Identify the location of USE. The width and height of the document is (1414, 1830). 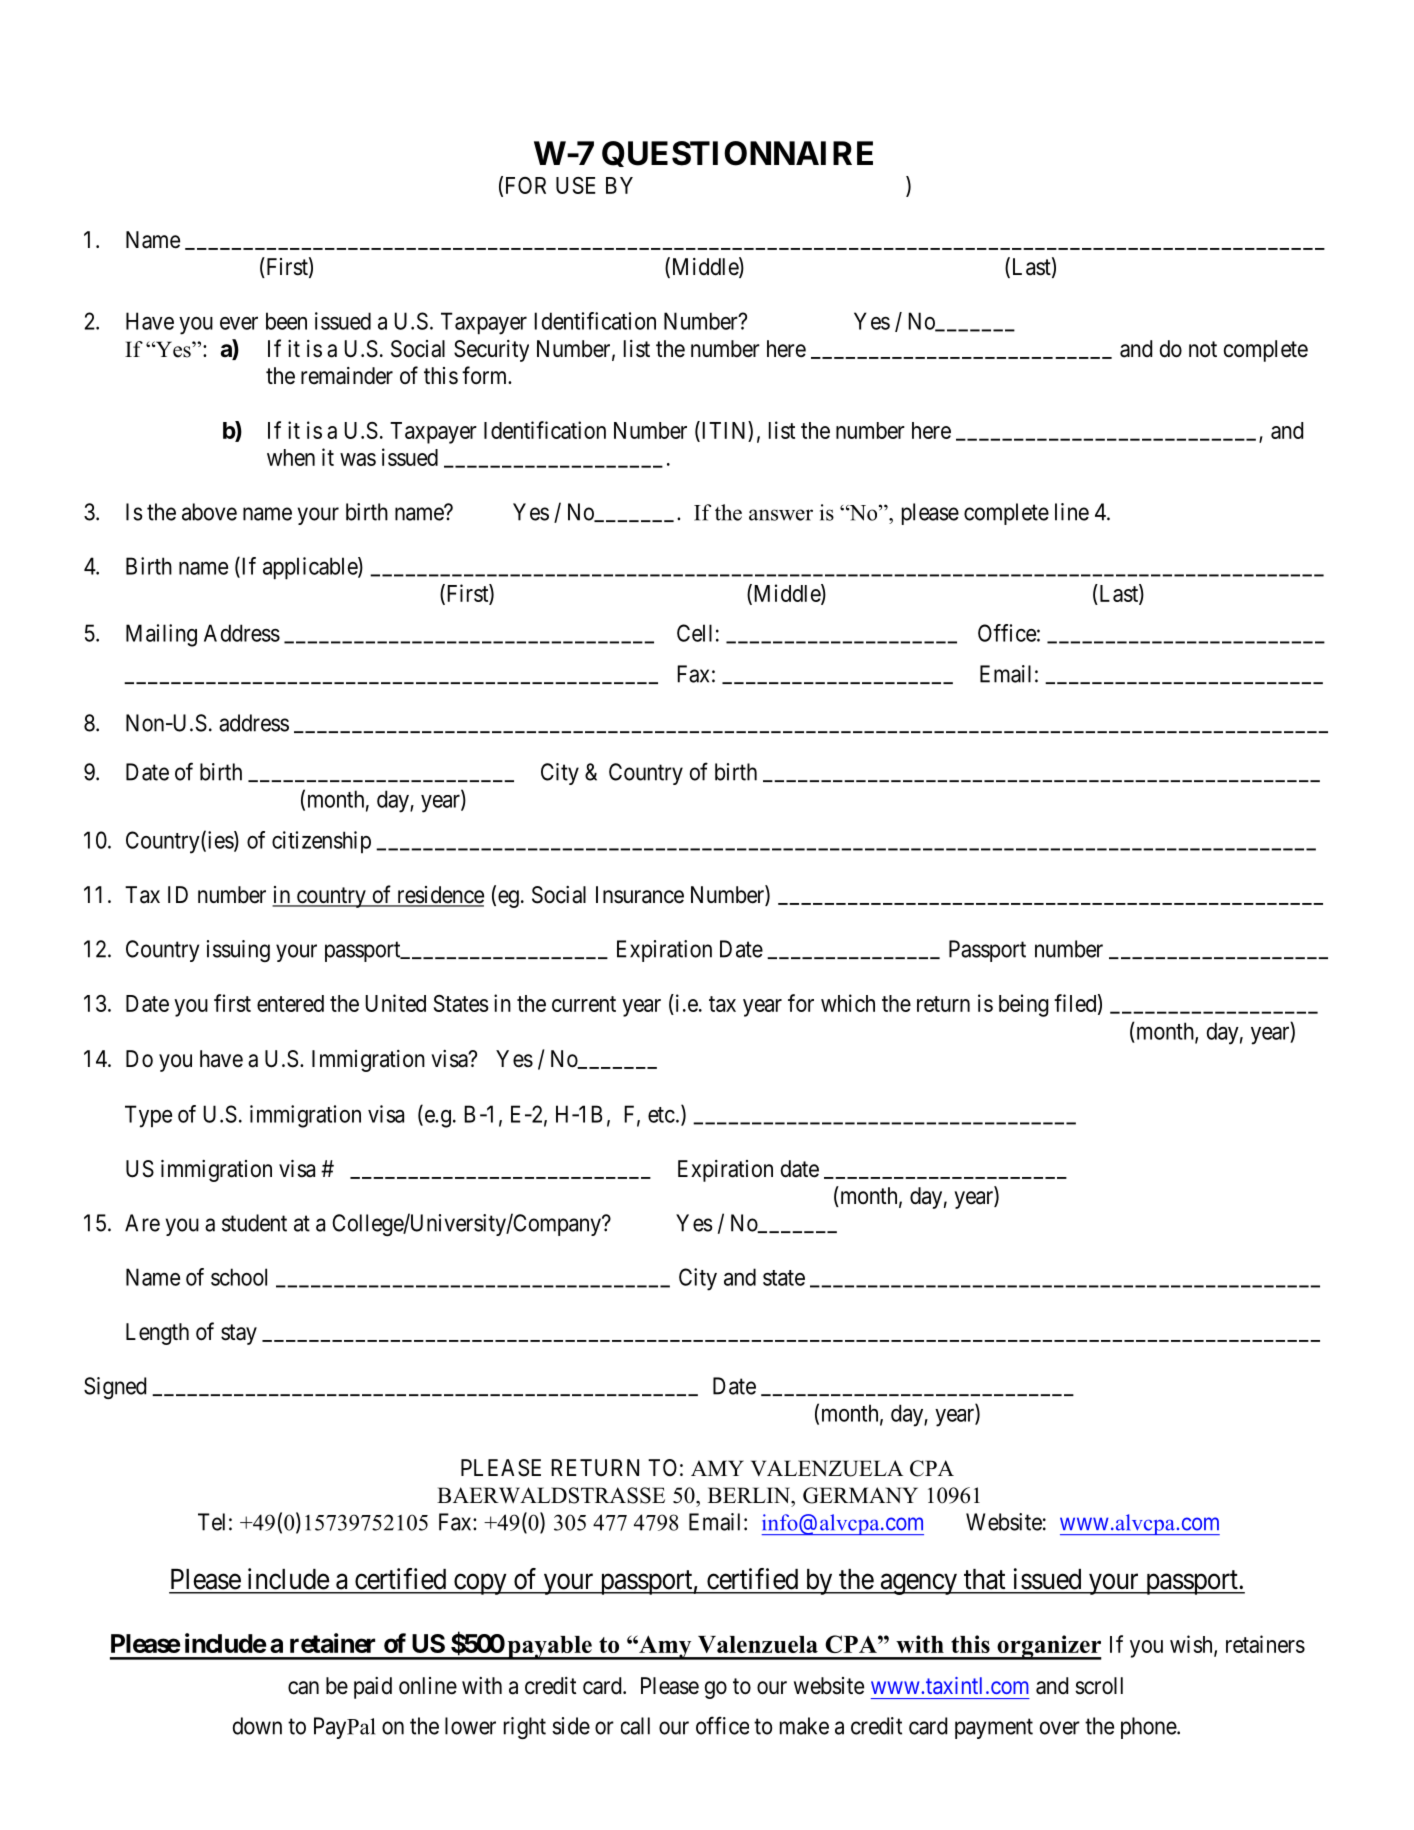
(576, 185).
